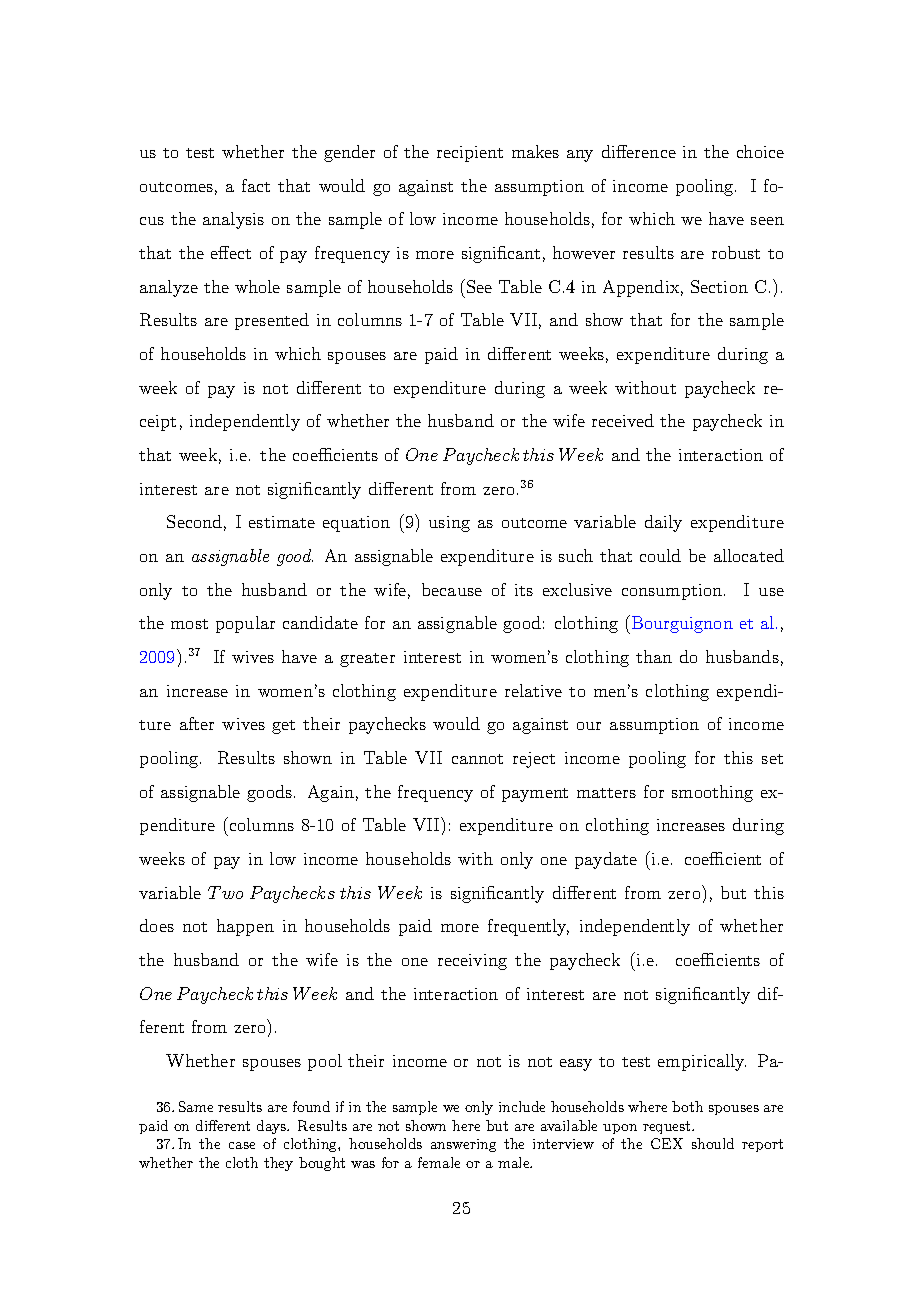 The image size is (924, 1308). What do you see at coordinates (242, 1145) in the document?
I see `case` at bounding box center [242, 1145].
